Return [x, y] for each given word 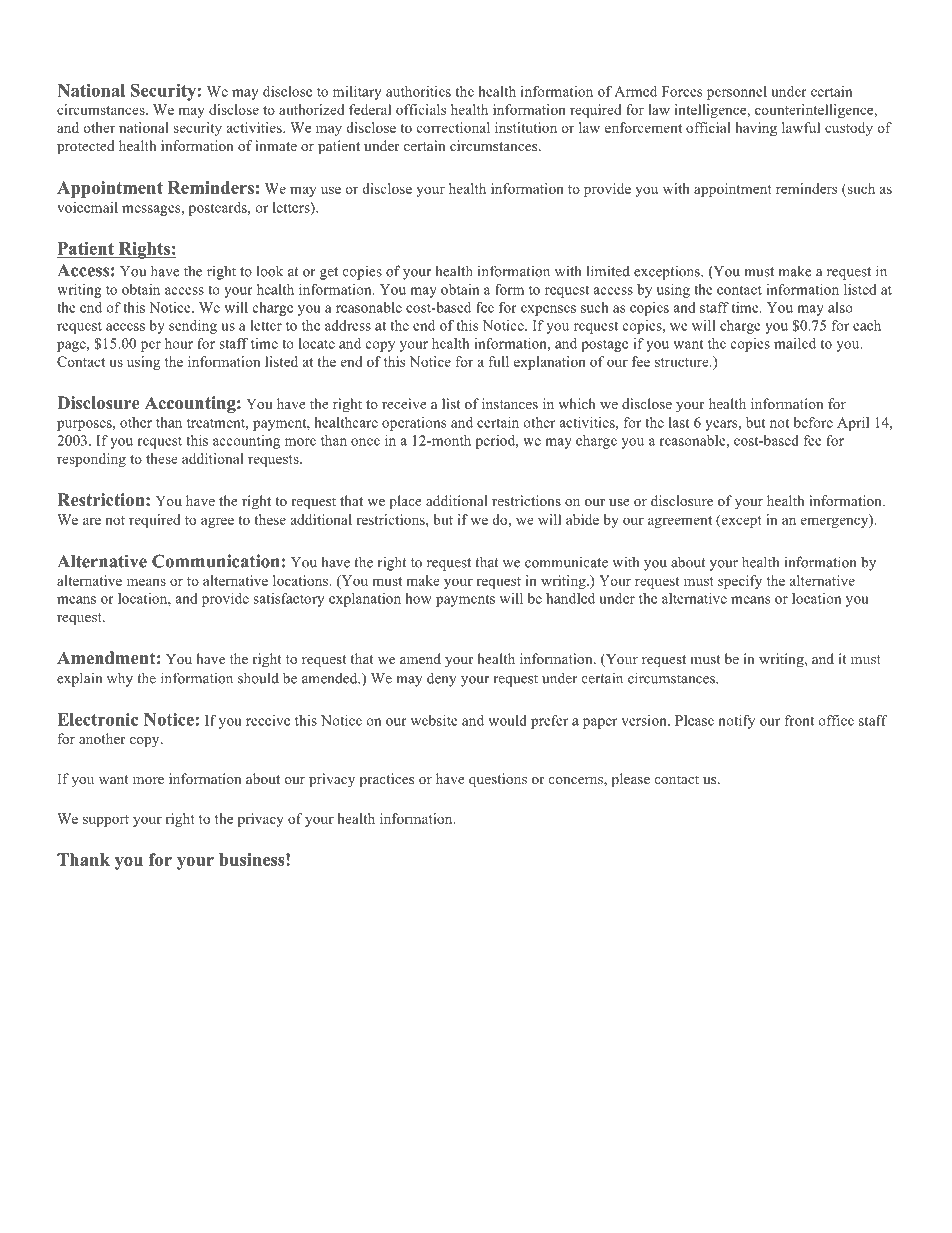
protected [86, 147]
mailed [795, 343]
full [499, 361]
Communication [216, 561]
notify [736, 722]
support [106, 821]
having [756, 129]
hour [179, 343]
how [418, 598]
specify [740, 582]
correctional [453, 127]
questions [498, 780]
